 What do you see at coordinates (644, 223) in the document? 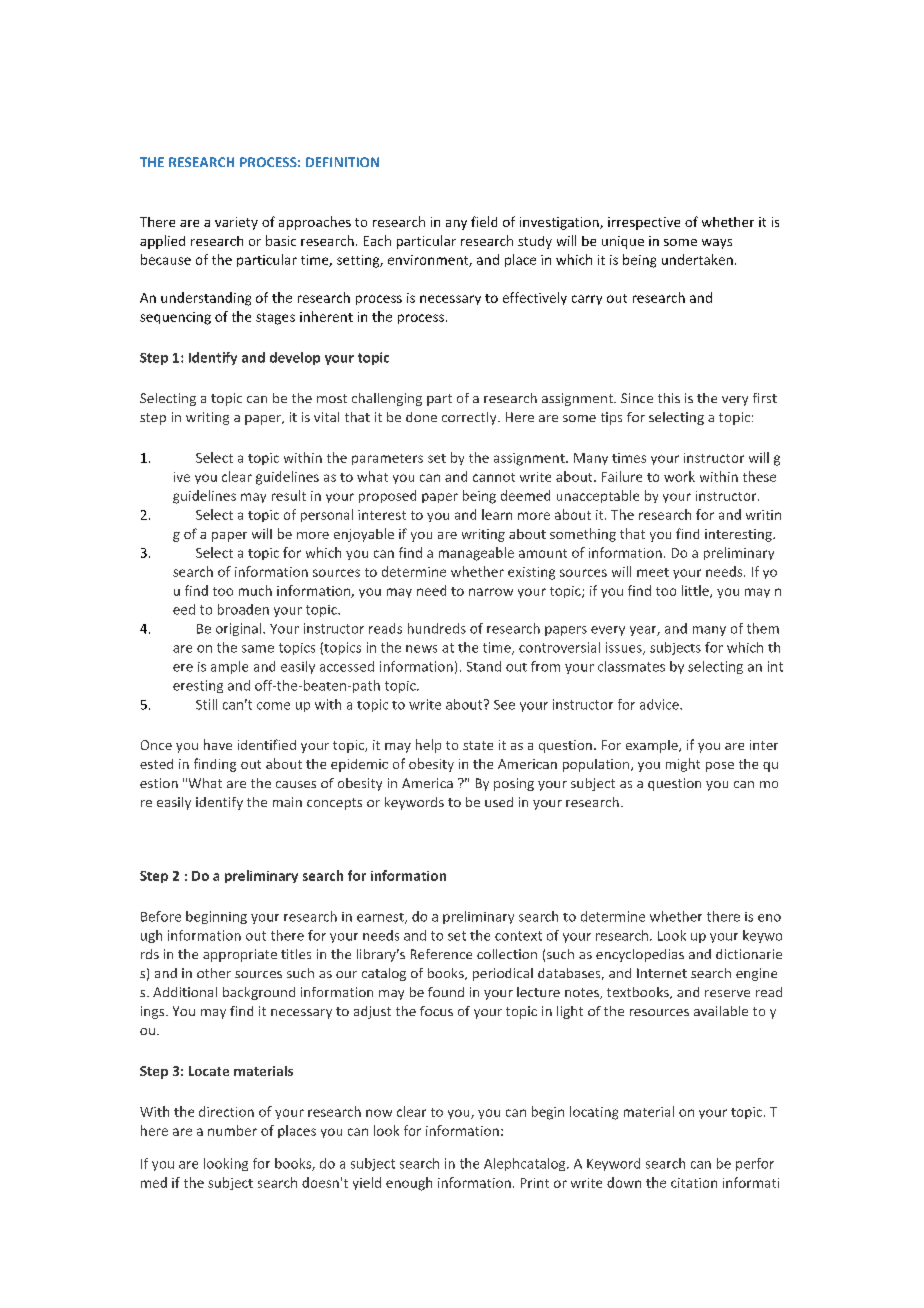
I see `irrespective` at bounding box center [644, 223].
